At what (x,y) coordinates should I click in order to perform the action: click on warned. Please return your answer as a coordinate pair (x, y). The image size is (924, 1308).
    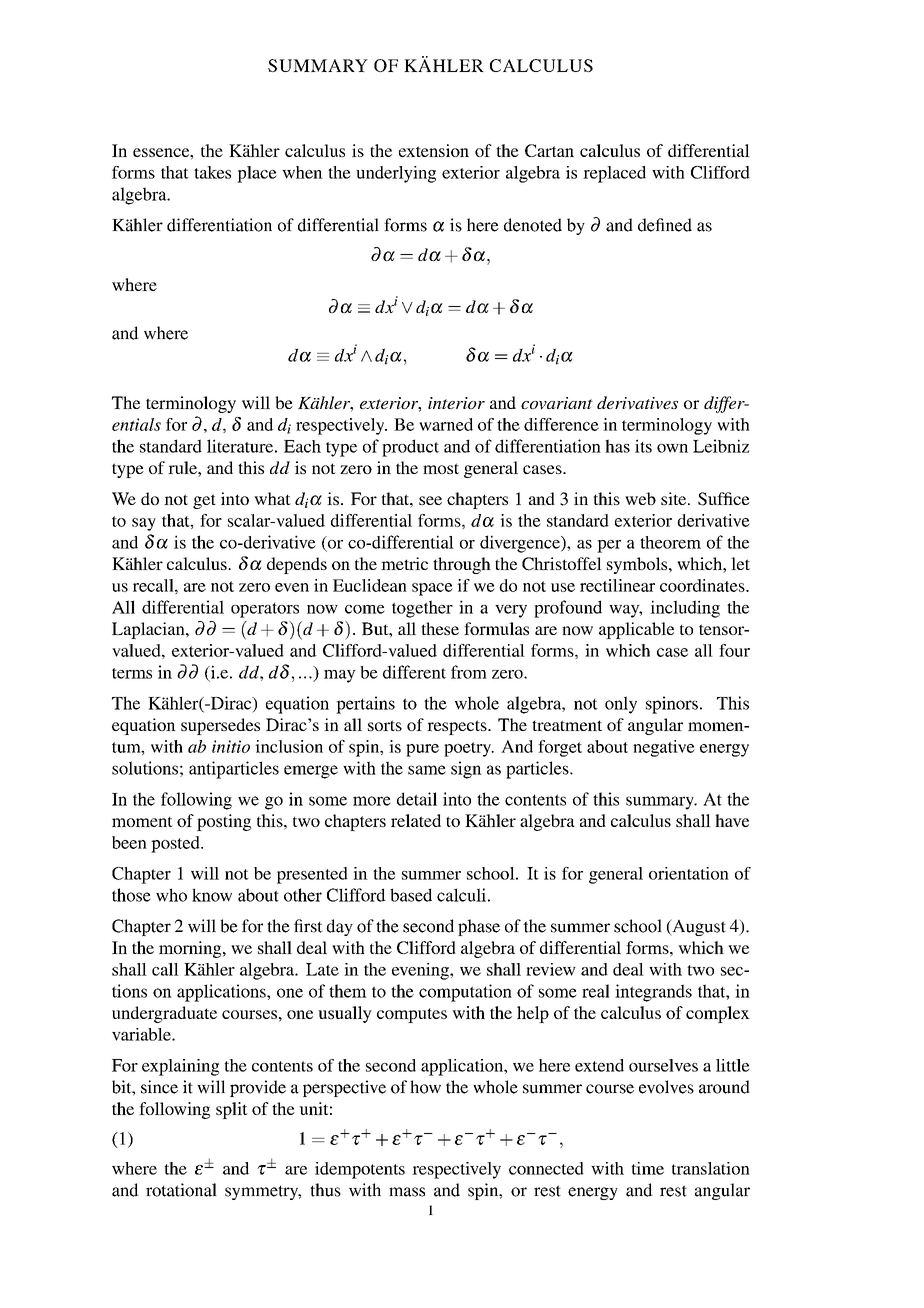
    Looking at the image, I should click on (446, 424).
